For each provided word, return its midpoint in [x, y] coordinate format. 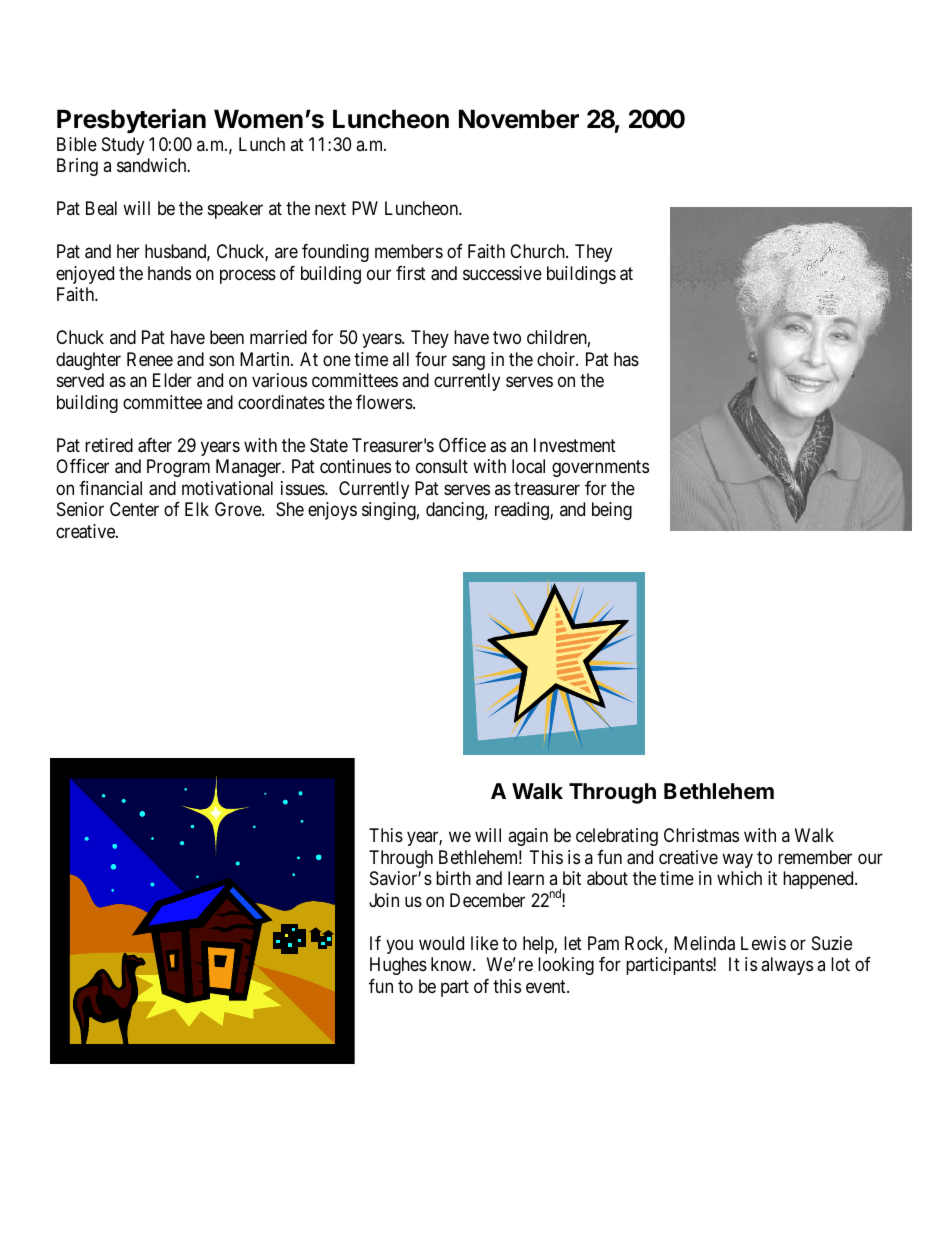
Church [538, 251]
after [155, 445]
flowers [385, 402]
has [626, 359]
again [528, 837]
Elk [197, 509]
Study [123, 146]
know [452, 964]
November [519, 119]
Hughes [398, 966]
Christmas [701, 835]
